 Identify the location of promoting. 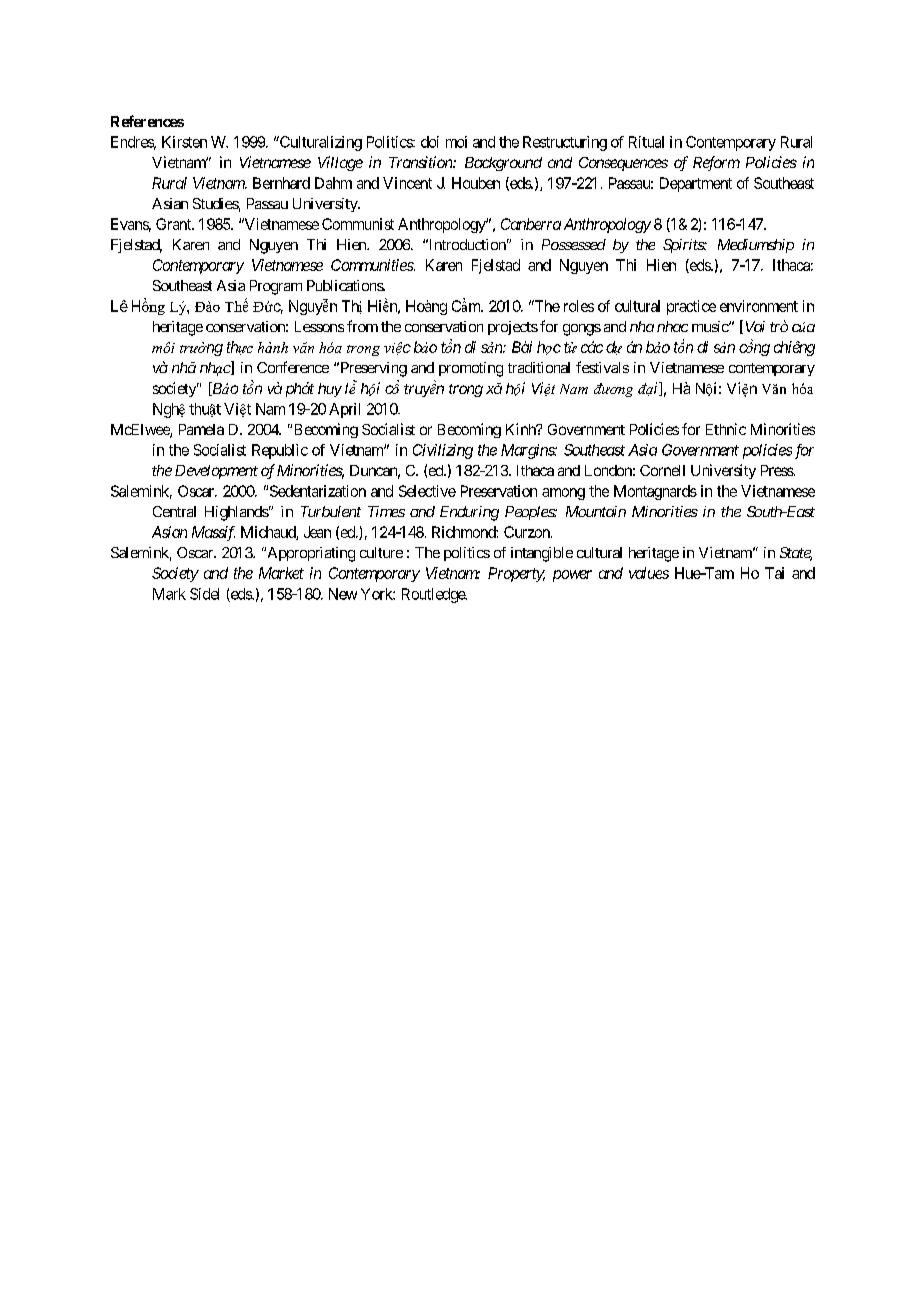
(471, 369).
